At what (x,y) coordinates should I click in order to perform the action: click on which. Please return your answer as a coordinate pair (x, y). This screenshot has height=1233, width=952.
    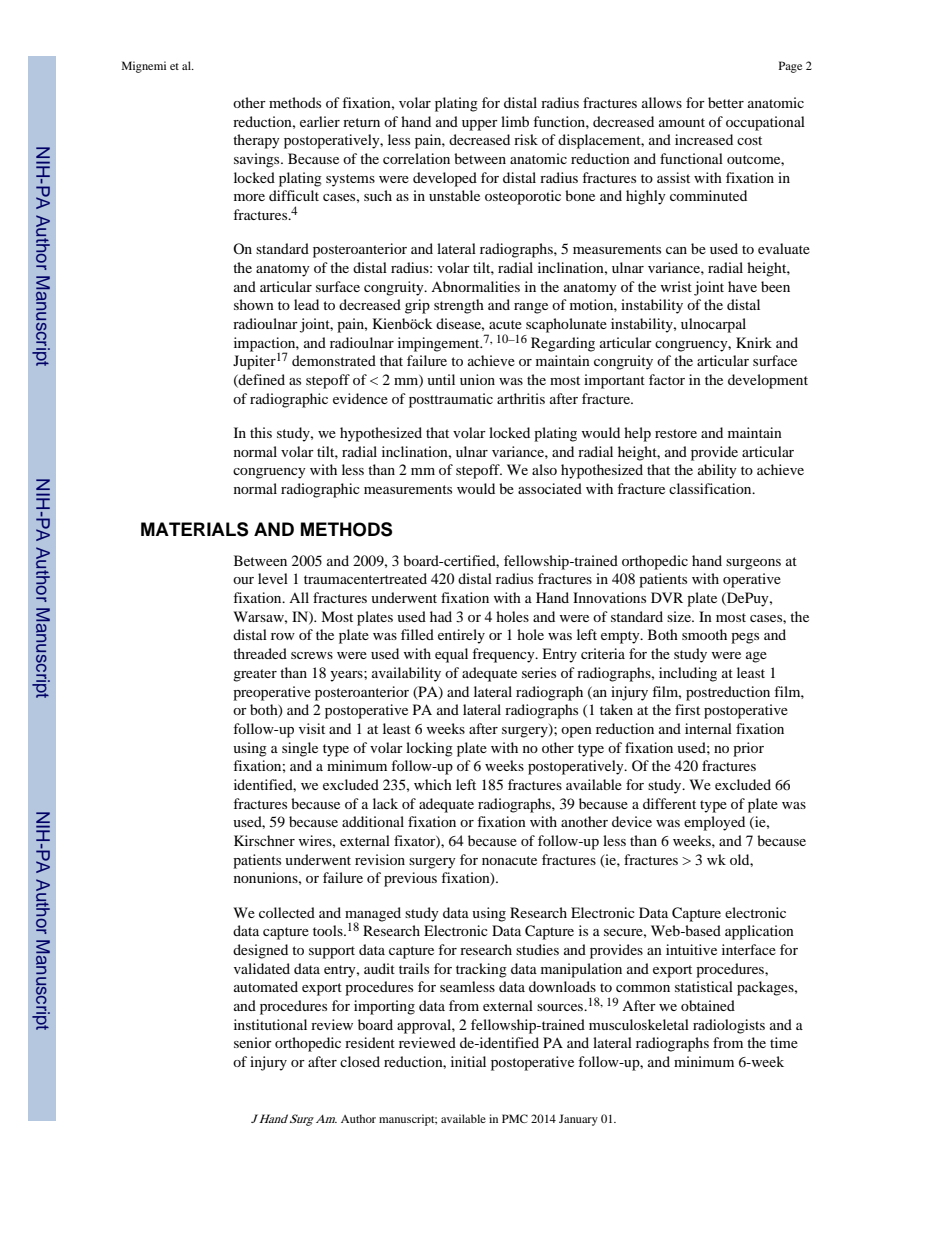
    Looking at the image, I should click on (433, 784).
